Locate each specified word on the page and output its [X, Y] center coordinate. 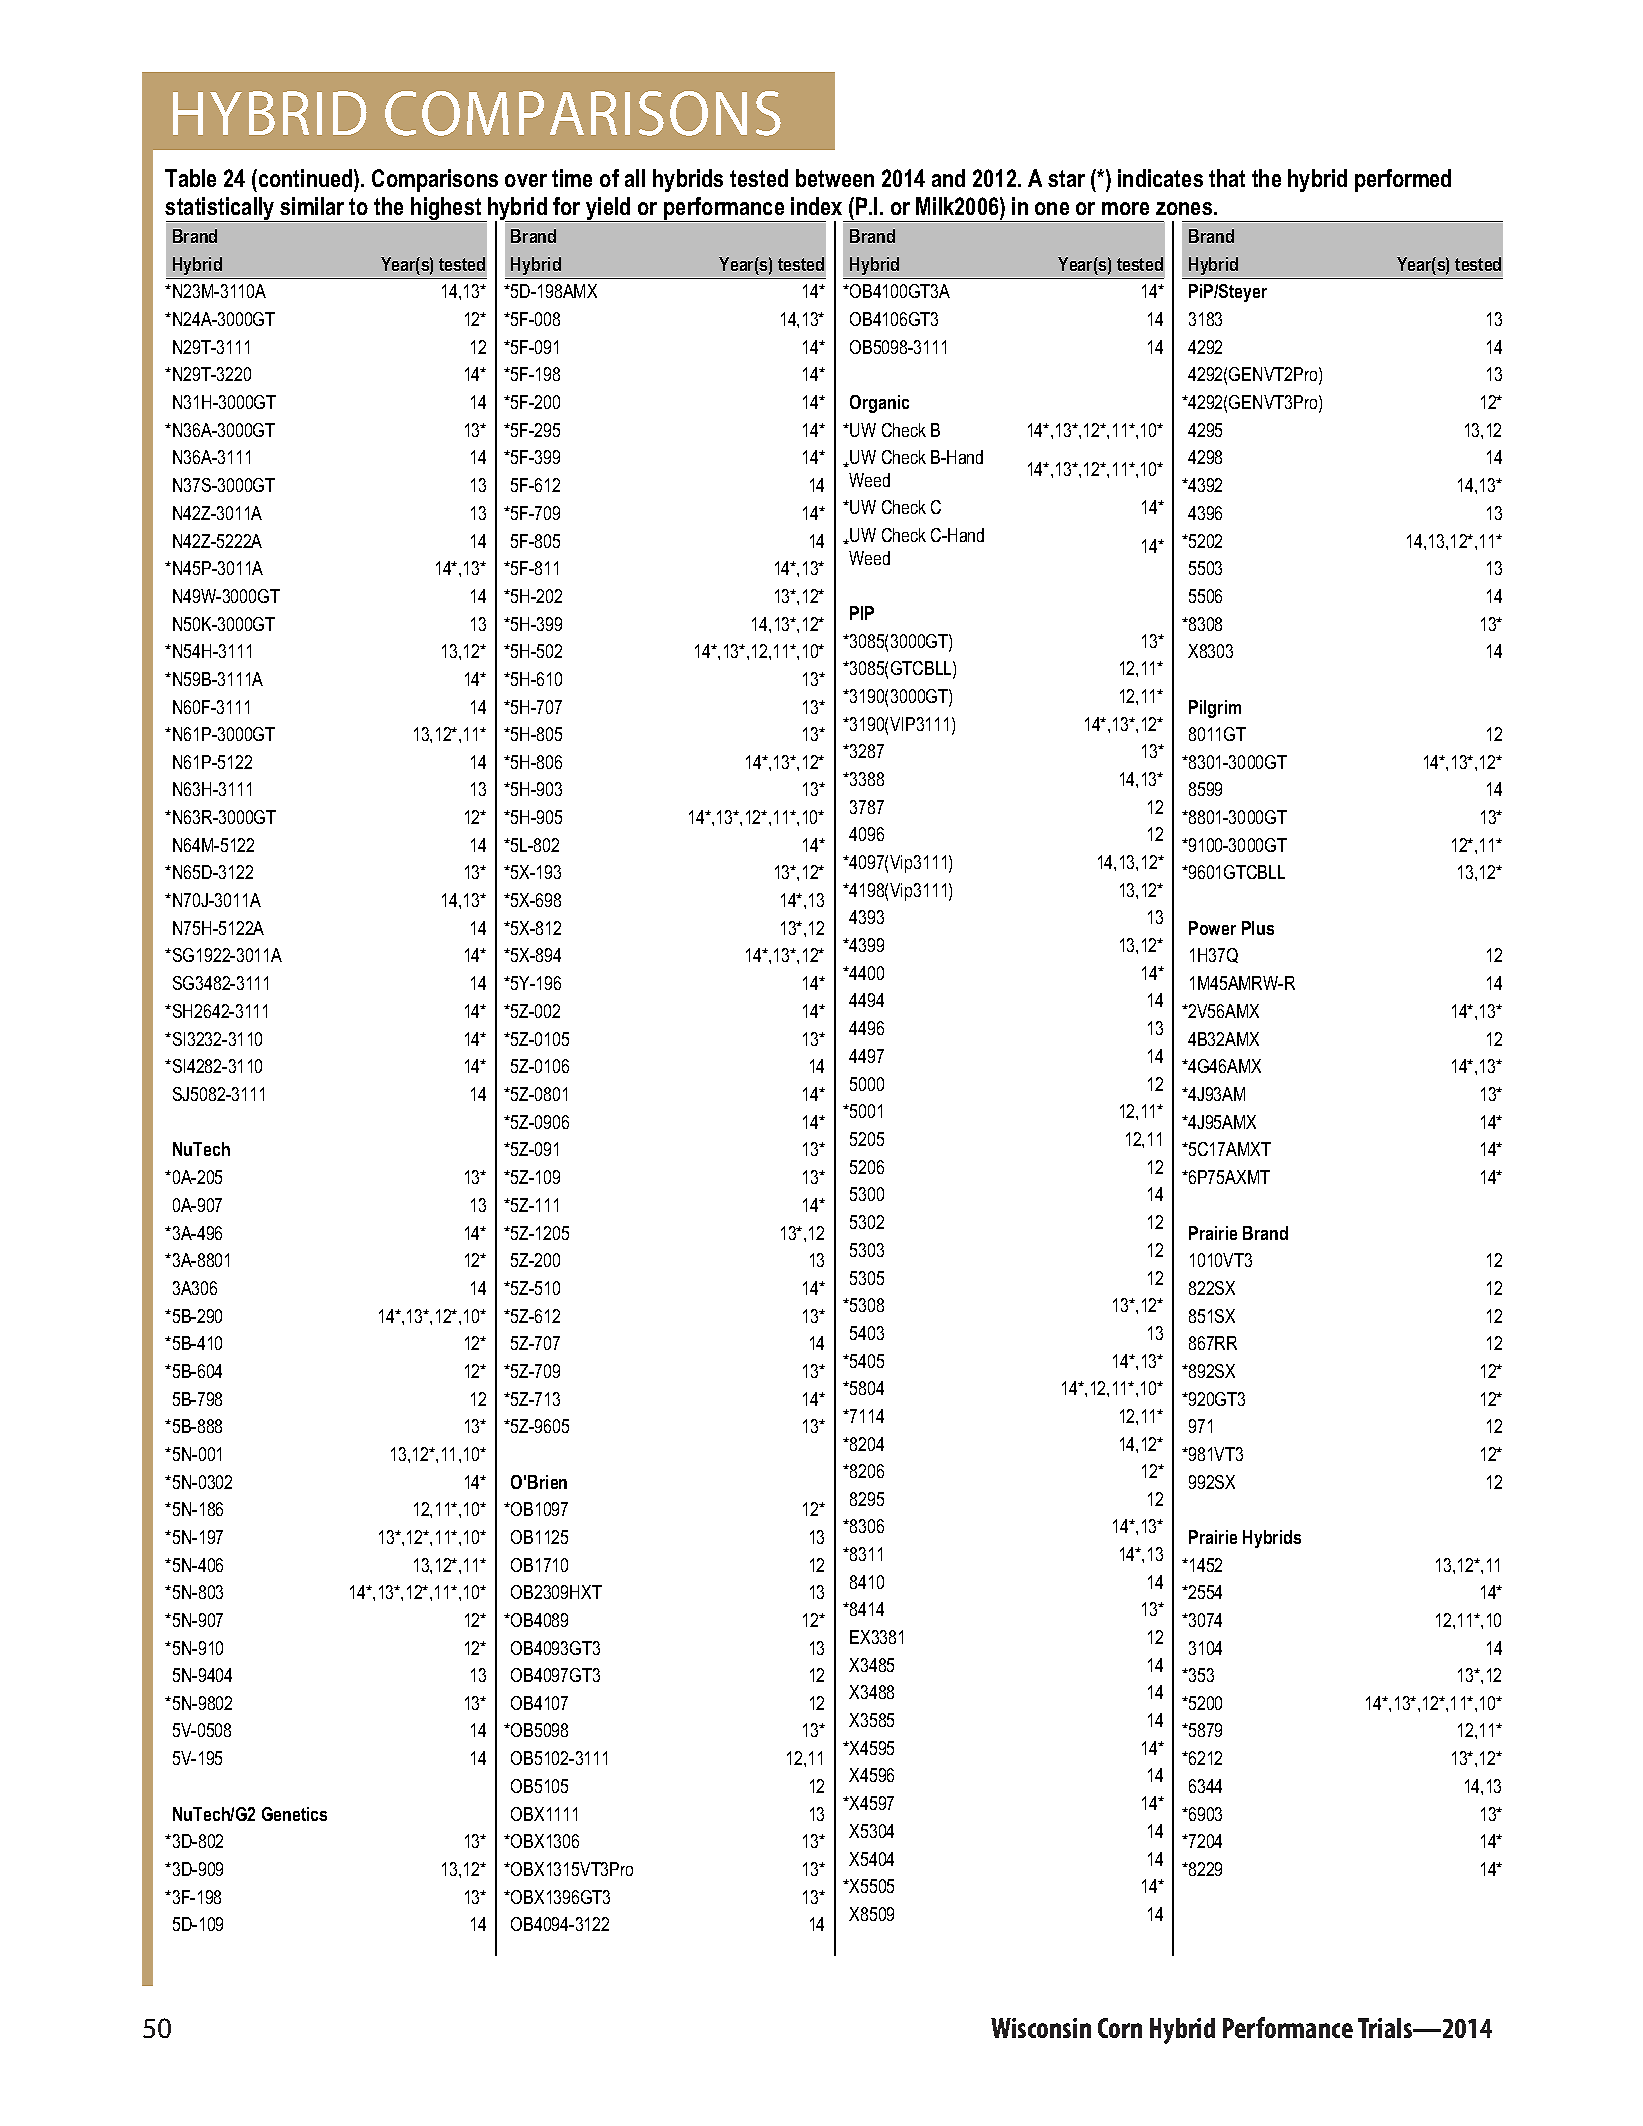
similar [312, 206]
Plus [1258, 928]
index [816, 206]
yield [608, 209]
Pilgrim [1215, 709]
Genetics [294, 1814]
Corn [1120, 2028]
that [1227, 178]
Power [1212, 928]
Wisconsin [1041, 2028]
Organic [879, 404]
